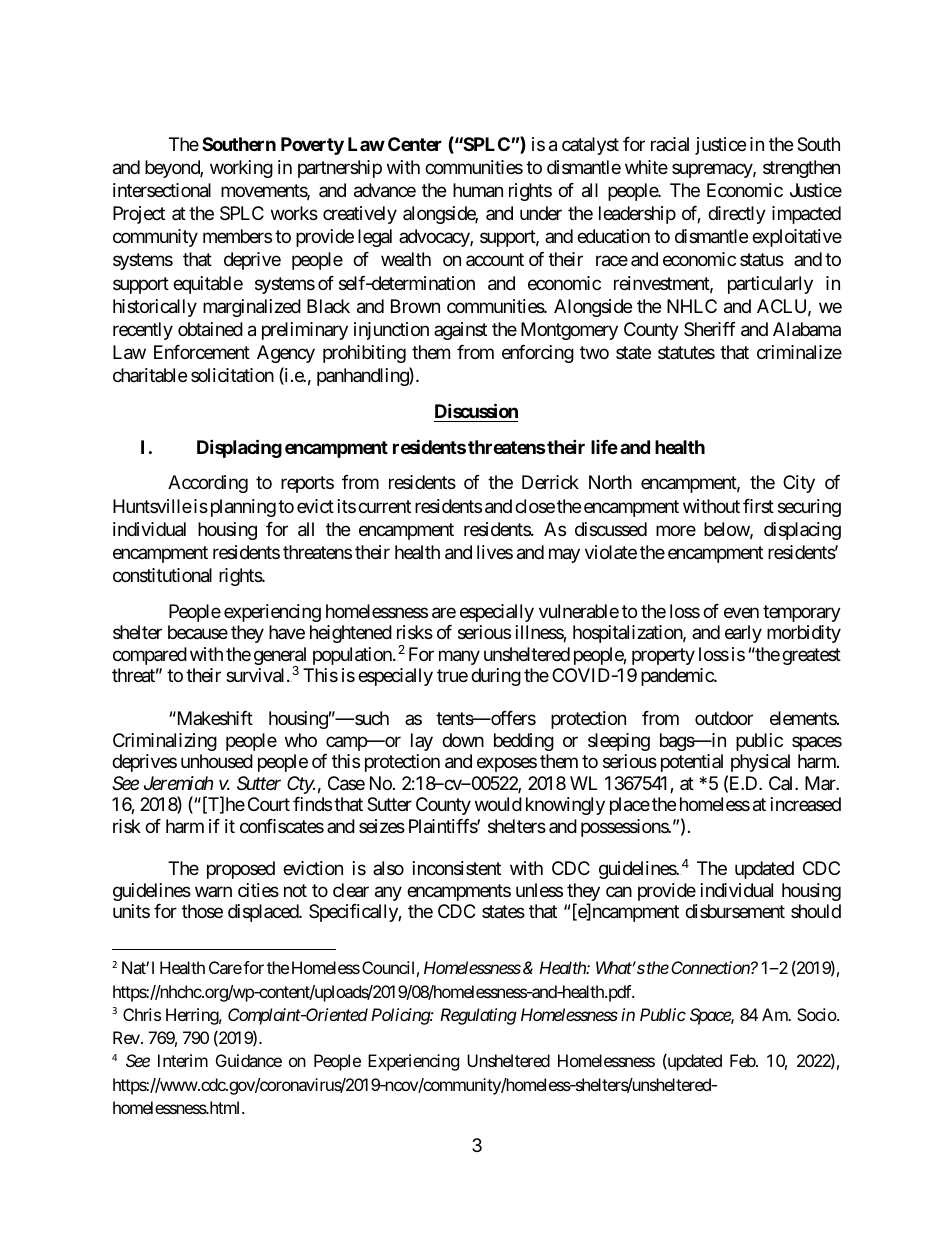 The image size is (952, 1233). What do you see at coordinates (741, 612) in the image?
I see `even` at bounding box center [741, 612].
